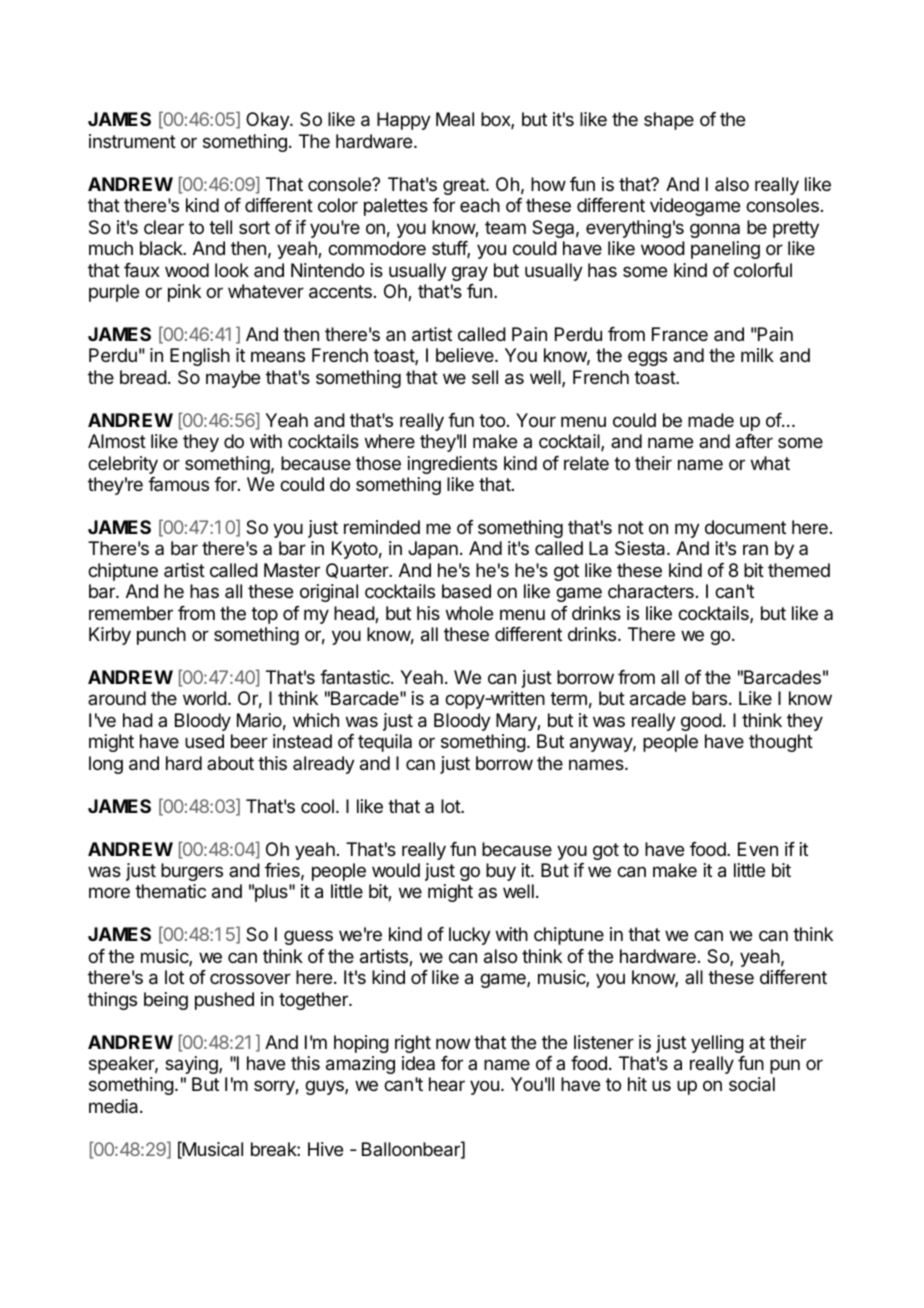 The height and width of the page is (1308, 924). I want to click on buy, so click(501, 872).
